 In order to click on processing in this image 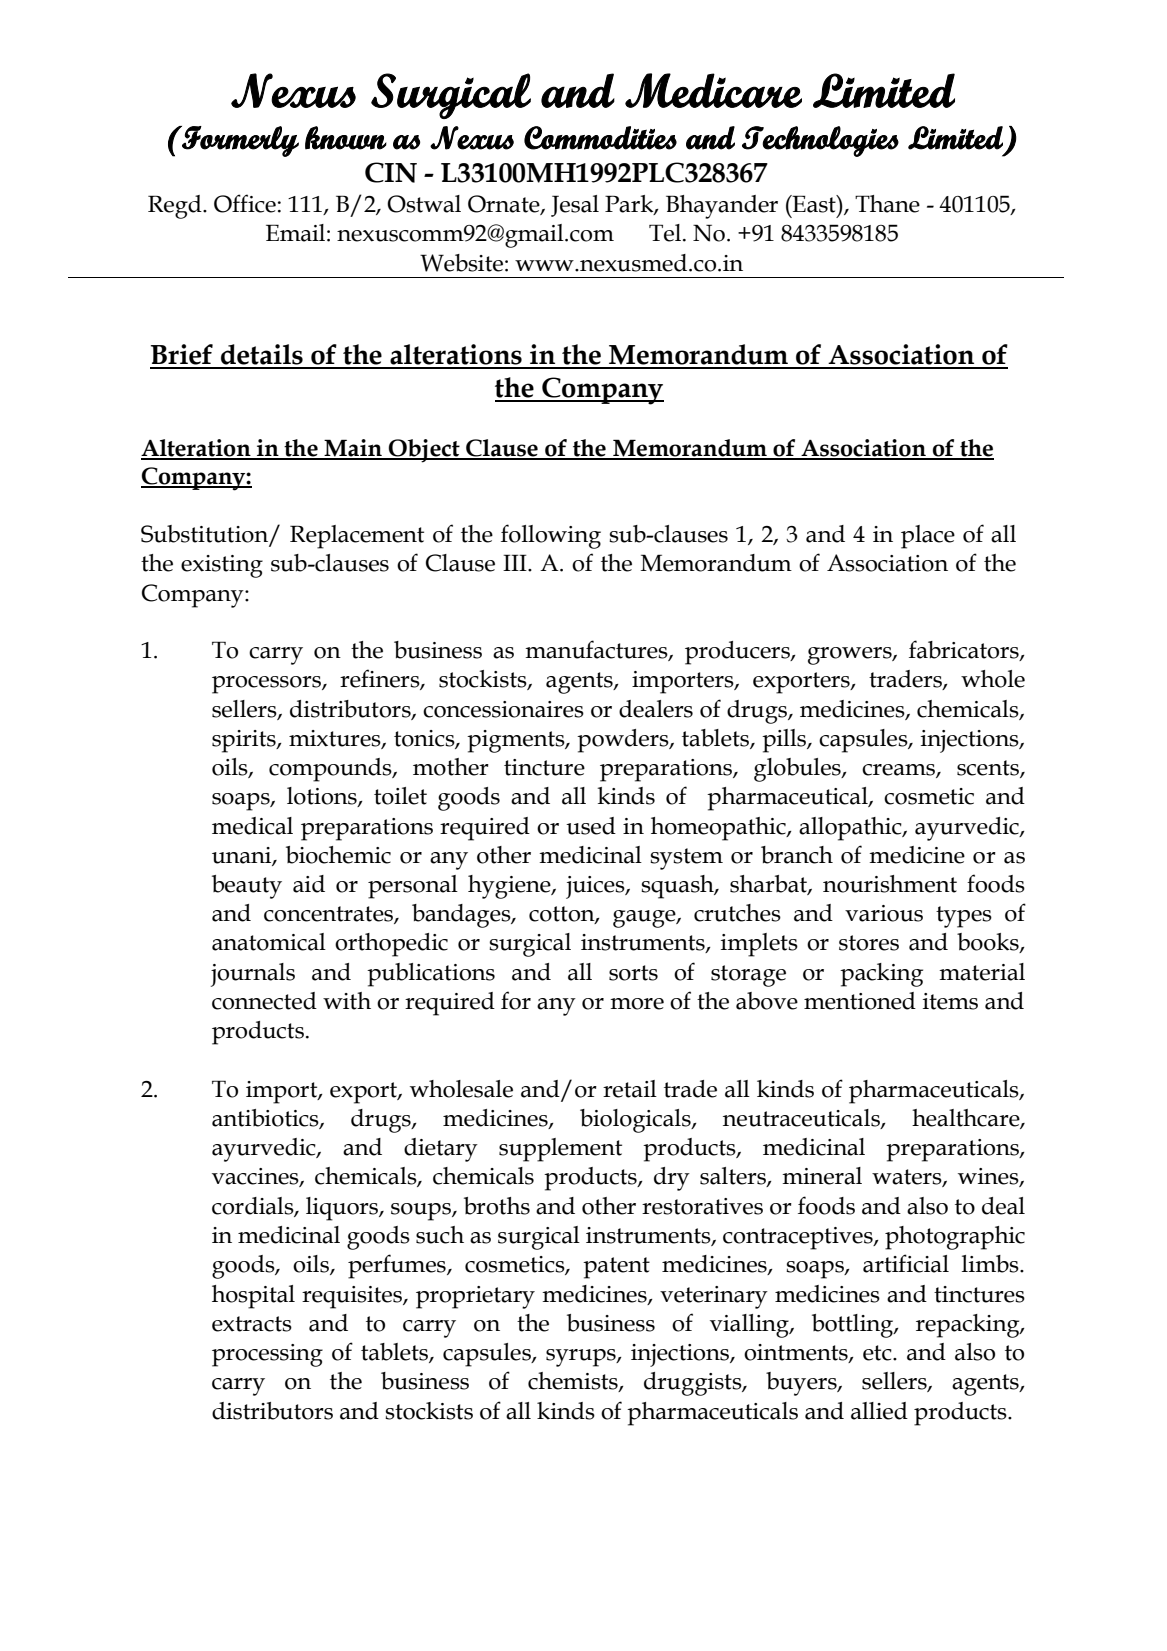, I will do `click(267, 1355)`.
